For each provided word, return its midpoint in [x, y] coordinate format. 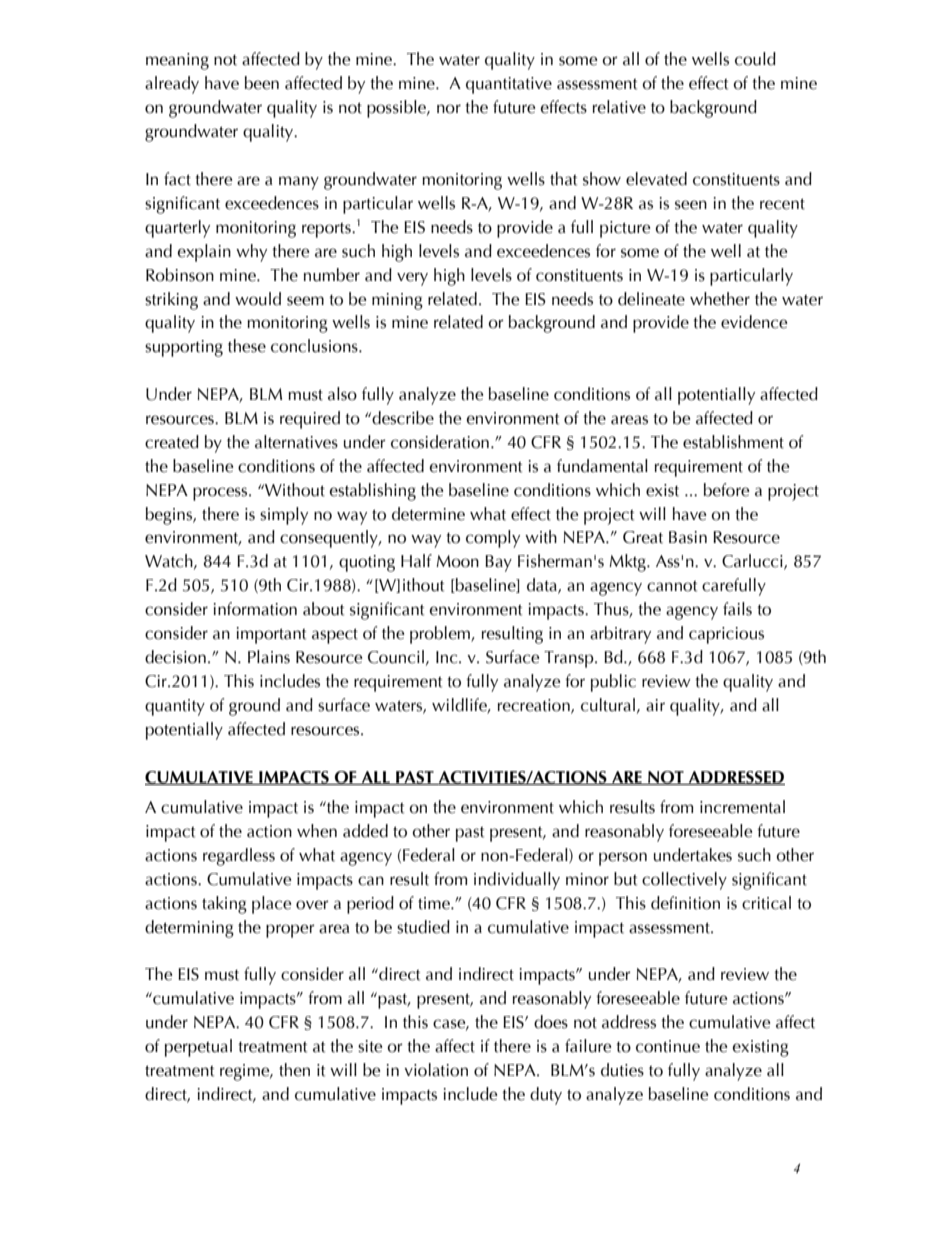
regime [246, 1072]
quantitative [509, 85]
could [755, 59]
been [262, 83]
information [255, 609]
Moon [457, 561]
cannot [672, 586]
